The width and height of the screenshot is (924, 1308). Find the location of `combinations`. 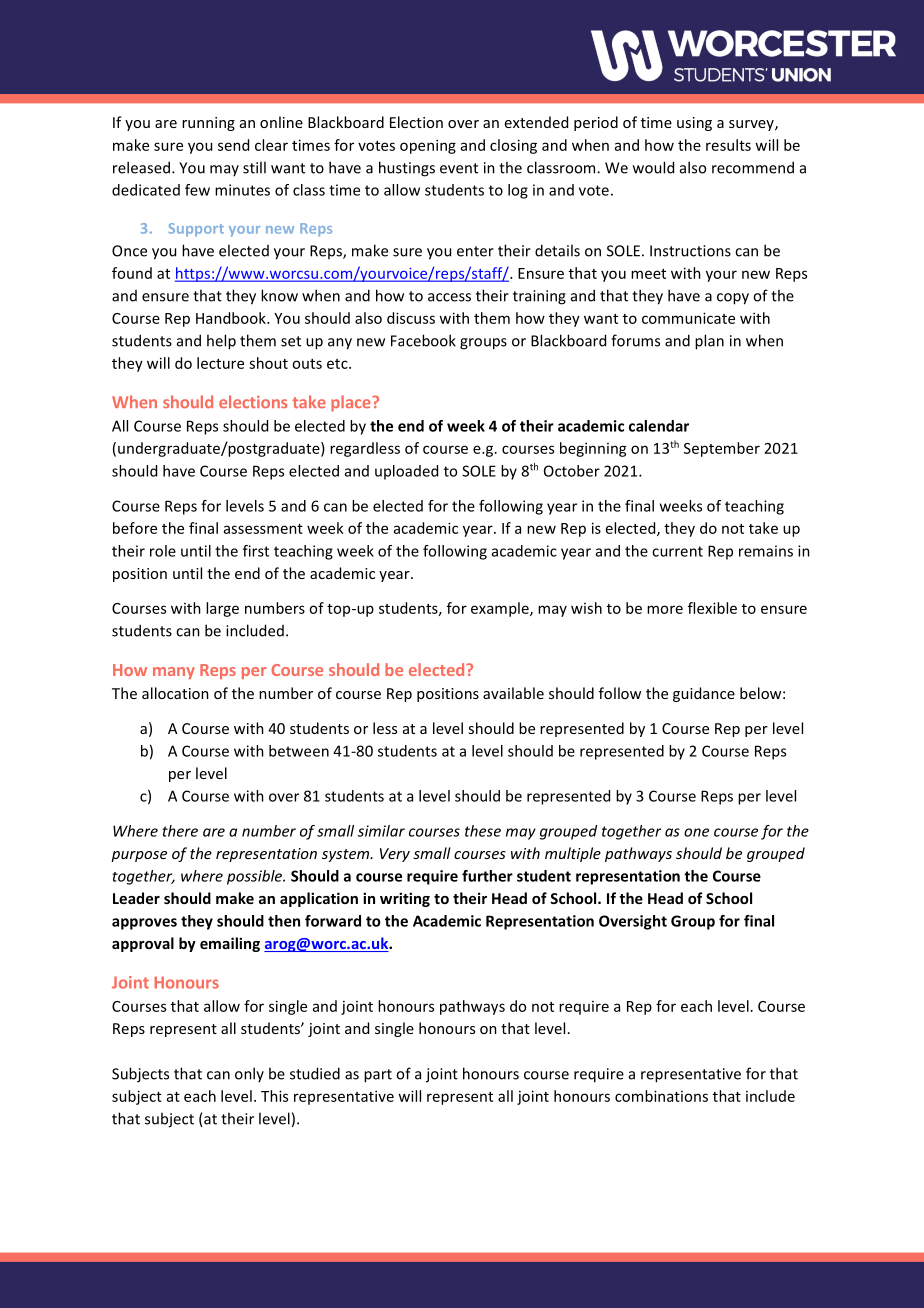

combinations is located at coordinates (661, 1096).
